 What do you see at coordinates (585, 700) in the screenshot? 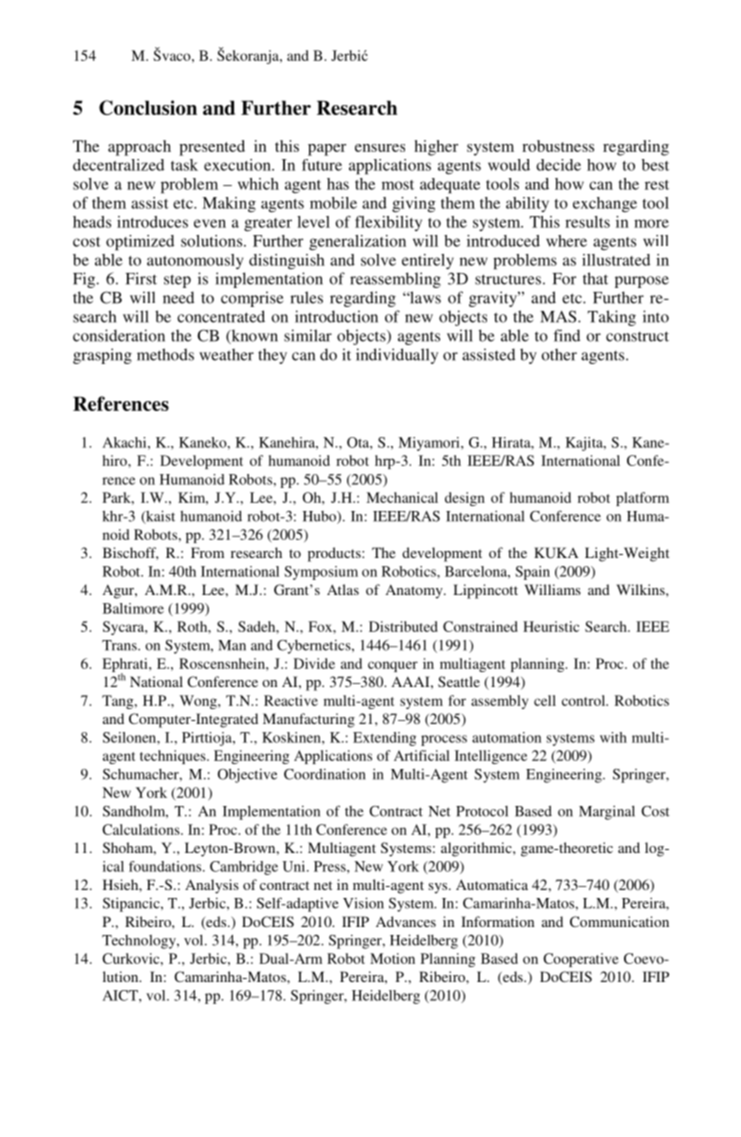
I see `control` at bounding box center [585, 700].
